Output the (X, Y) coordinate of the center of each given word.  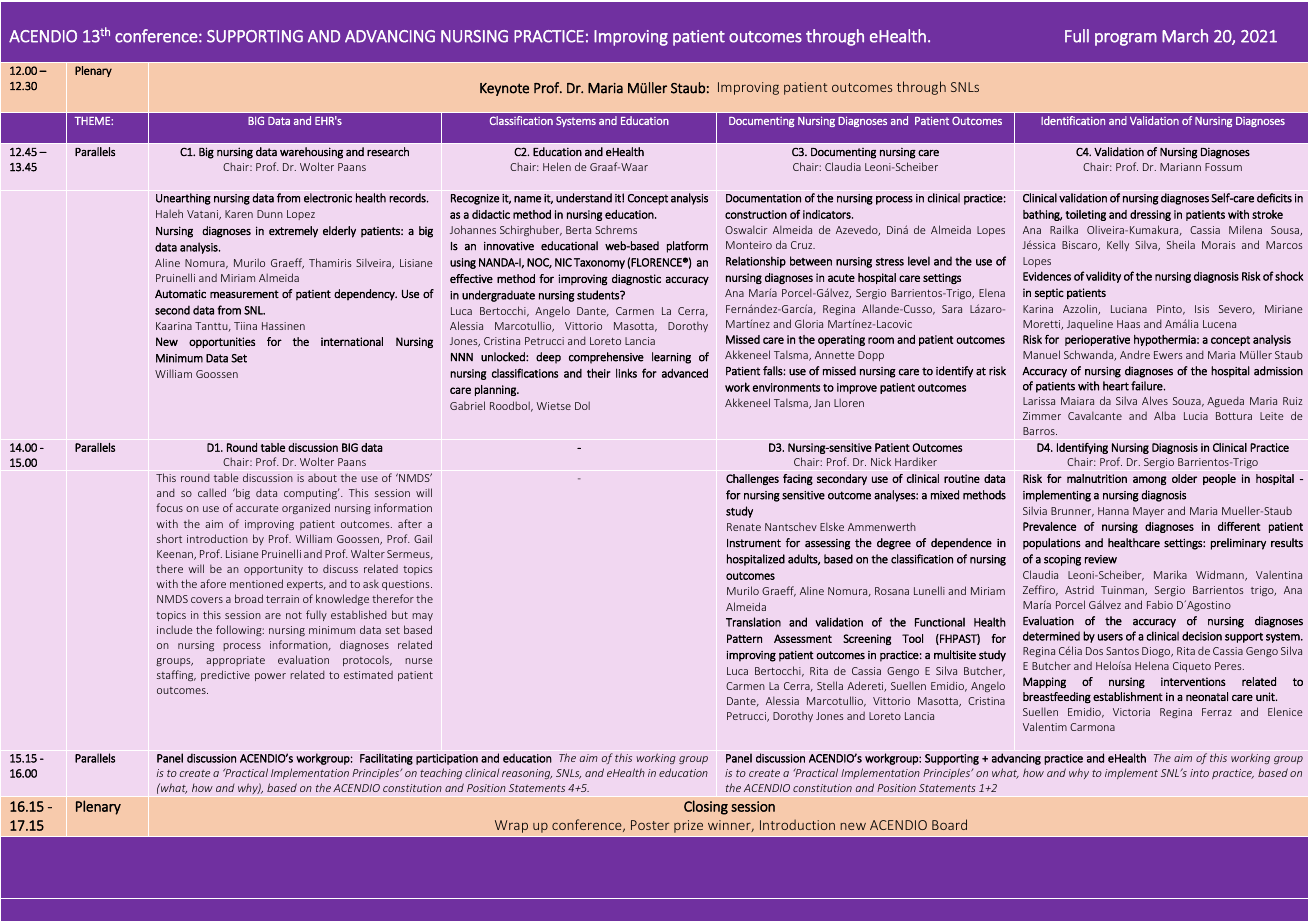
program (1126, 39)
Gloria (809, 323)
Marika (1170, 574)
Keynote (504, 89)
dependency (365, 295)
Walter (368, 553)
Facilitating (386, 759)
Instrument (754, 543)
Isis (1202, 309)
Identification (1073, 120)
